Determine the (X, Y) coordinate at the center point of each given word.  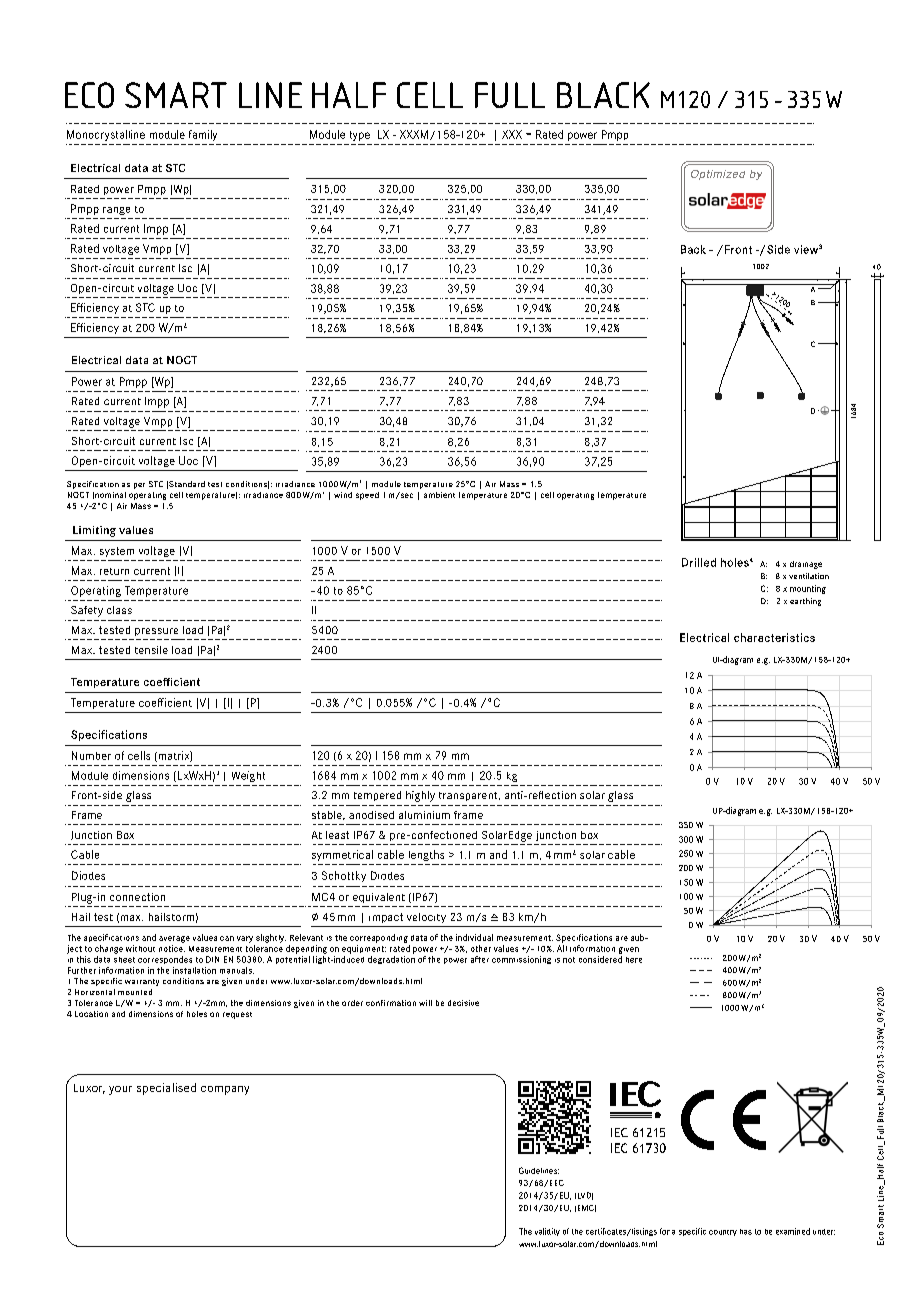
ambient (439, 495)
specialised (166, 1089)
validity (547, 1232)
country (723, 1233)
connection (137, 897)
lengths (426, 855)
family (203, 135)
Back (693, 249)
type (360, 136)
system (117, 552)
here (634, 960)
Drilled (699, 562)
